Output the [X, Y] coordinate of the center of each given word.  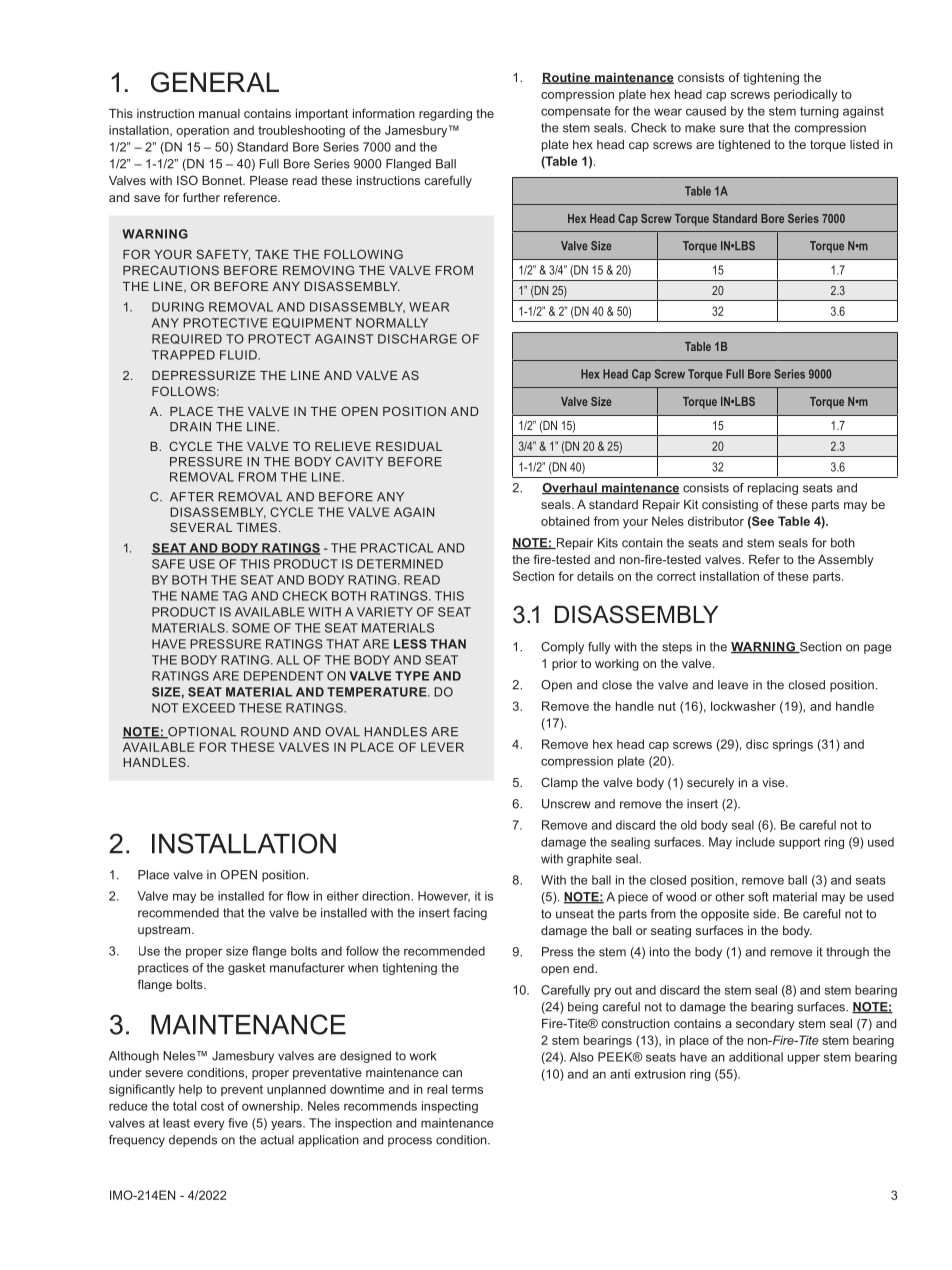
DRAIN [190, 427]
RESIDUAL [409, 446]
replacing [773, 489]
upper [804, 1059]
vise [774, 782]
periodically [806, 95]
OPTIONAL [201, 733]
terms [467, 1089]
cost [212, 1106]
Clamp [559, 783]
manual [219, 113]
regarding [445, 115]
